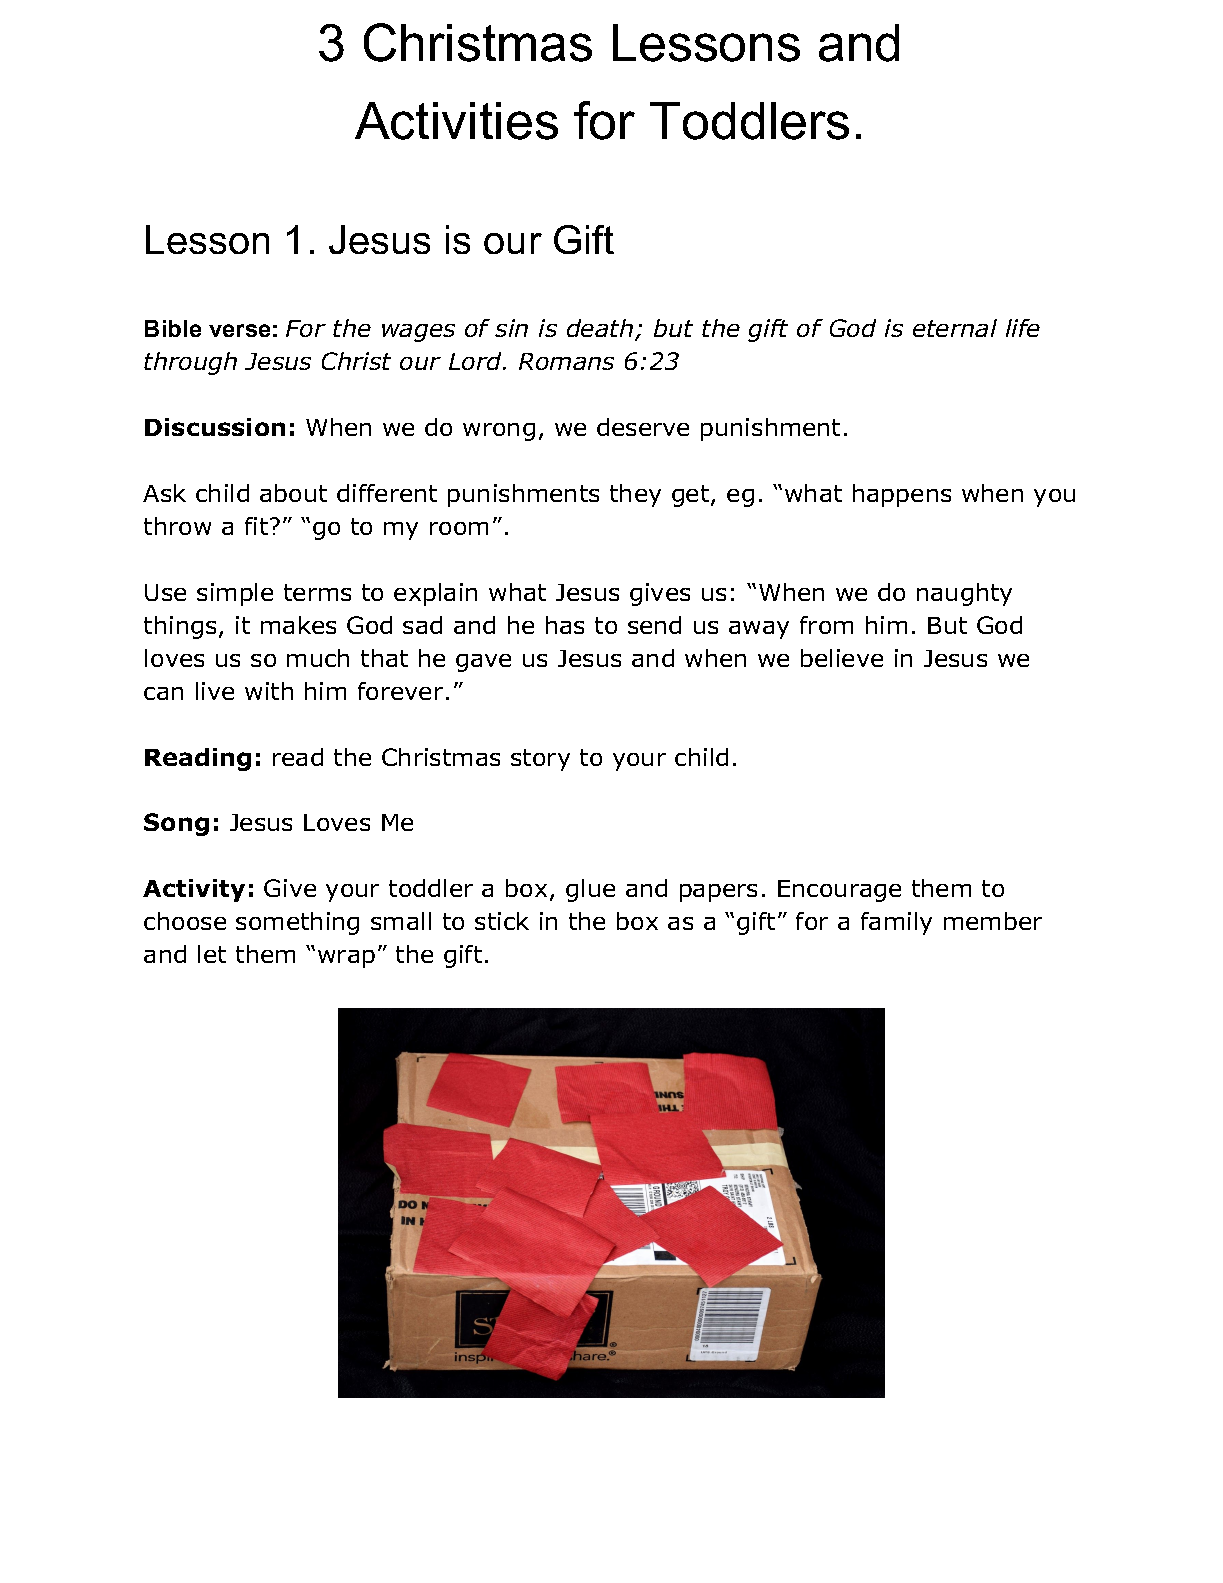 Image resolution: width=1223 pixels, height=1583 pixels. What do you see at coordinates (297, 923) in the screenshot?
I see `something` at bounding box center [297, 923].
